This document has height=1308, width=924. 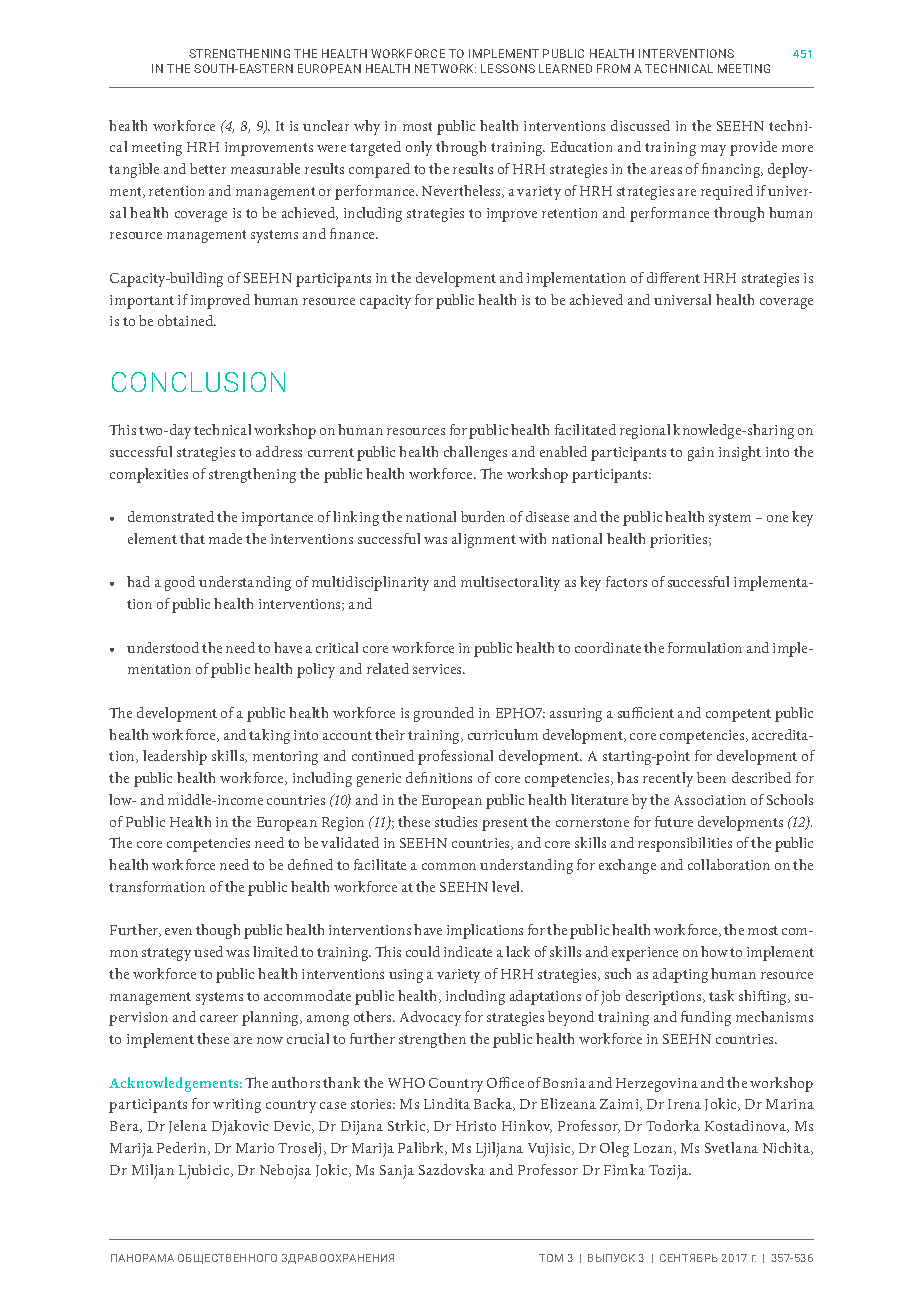 What do you see at coordinates (439, 669) in the document?
I see `services` at bounding box center [439, 669].
